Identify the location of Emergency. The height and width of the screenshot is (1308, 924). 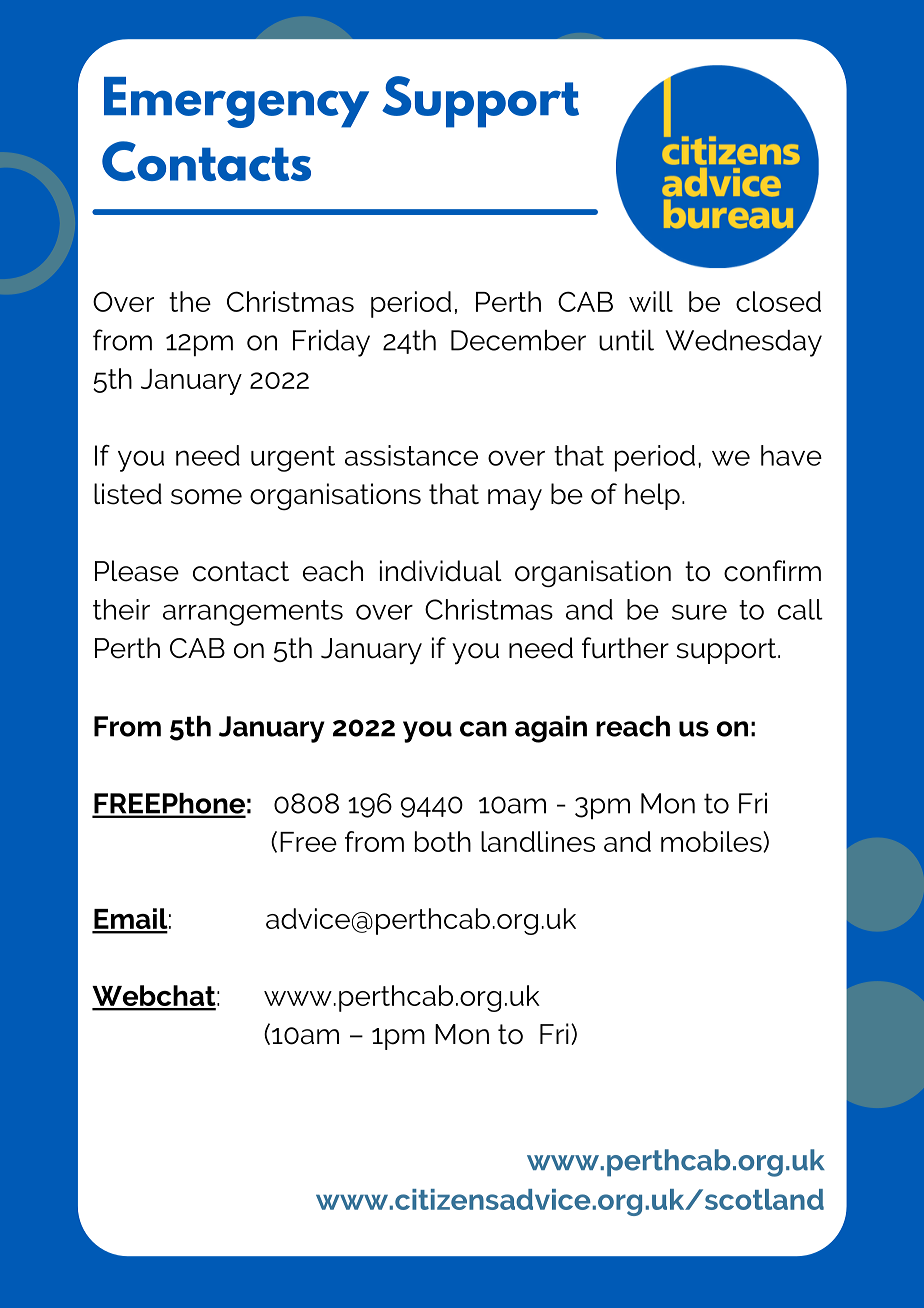
(236, 102).
